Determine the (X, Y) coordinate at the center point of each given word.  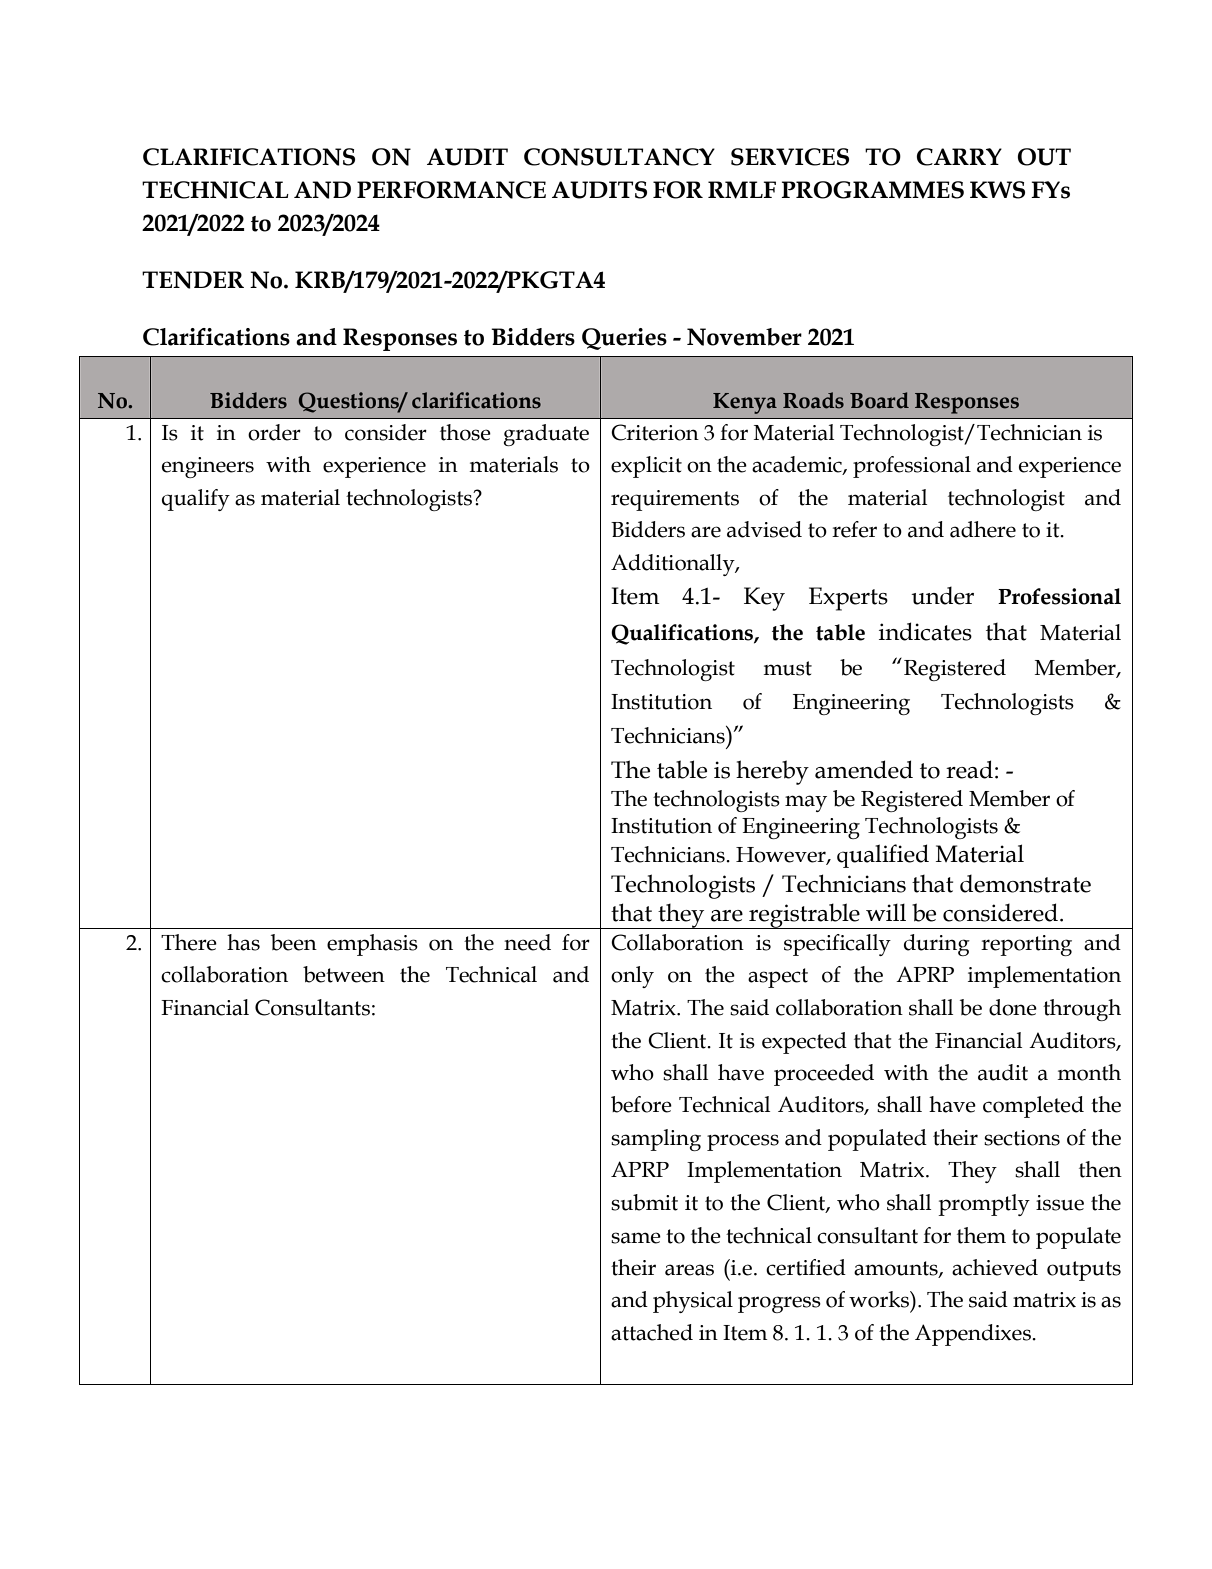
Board (879, 400)
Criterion (655, 432)
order (274, 432)
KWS (997, 190)
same (636, 1238)
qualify (196, 500)
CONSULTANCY (619, 157)
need (527, 942)
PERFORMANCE (451, 190)
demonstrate (1025, 883)
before (641, 1104)
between (344, 974)
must (787, 668)
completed (1033, 1107)
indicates (925, 631)
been (294, 942)
